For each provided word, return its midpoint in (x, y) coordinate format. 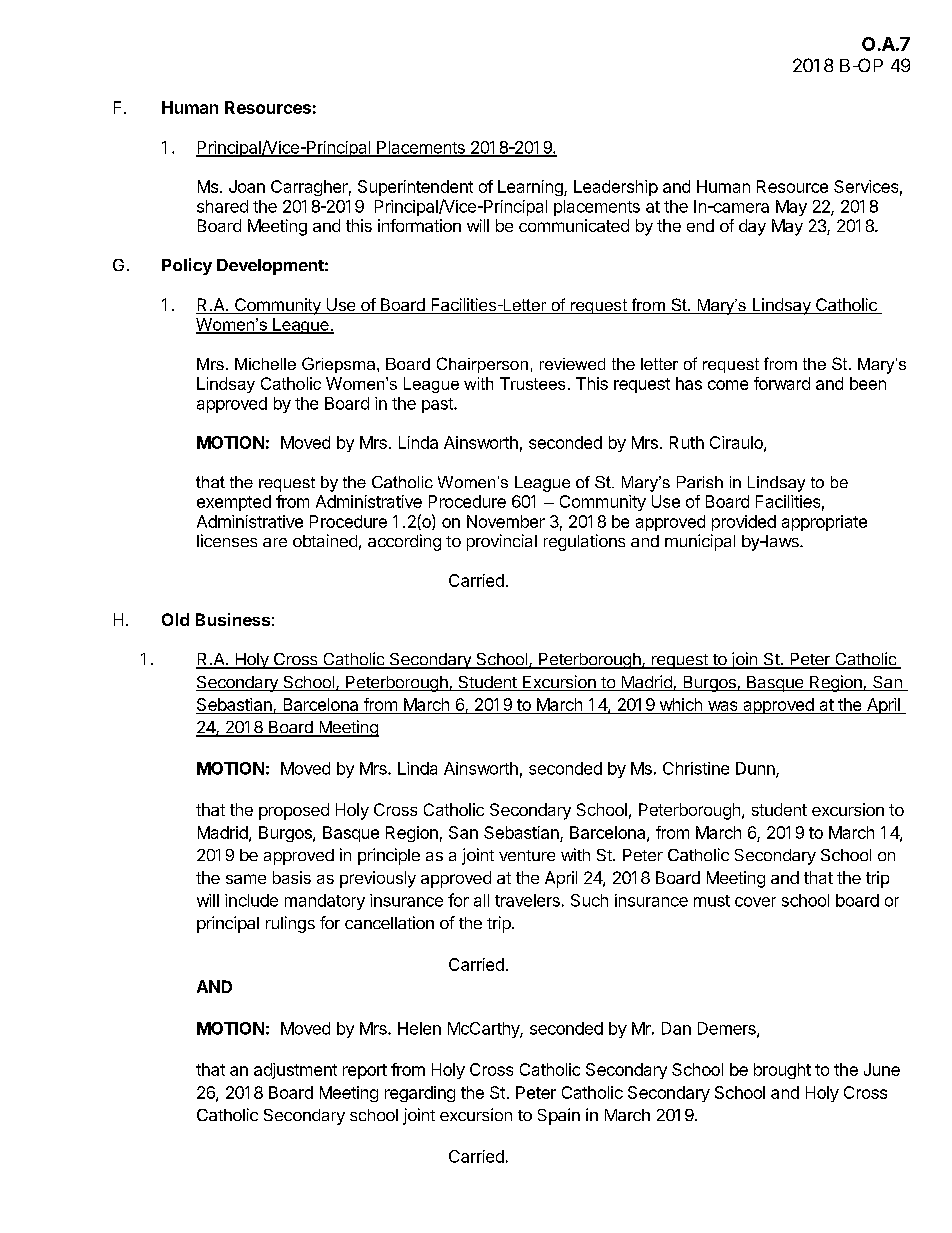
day (752, 227)
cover (755, 902)
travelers (527, 900)
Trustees (532, 383)
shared (222, 206)
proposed (294, 811)
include (251, 900)
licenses (227, 540)
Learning (531, 188)
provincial (502, 542)
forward (782, 383)
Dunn (756, 769)
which (681, 704)
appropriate (824, 523)
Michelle (265, 364)
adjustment (295, 1071)
